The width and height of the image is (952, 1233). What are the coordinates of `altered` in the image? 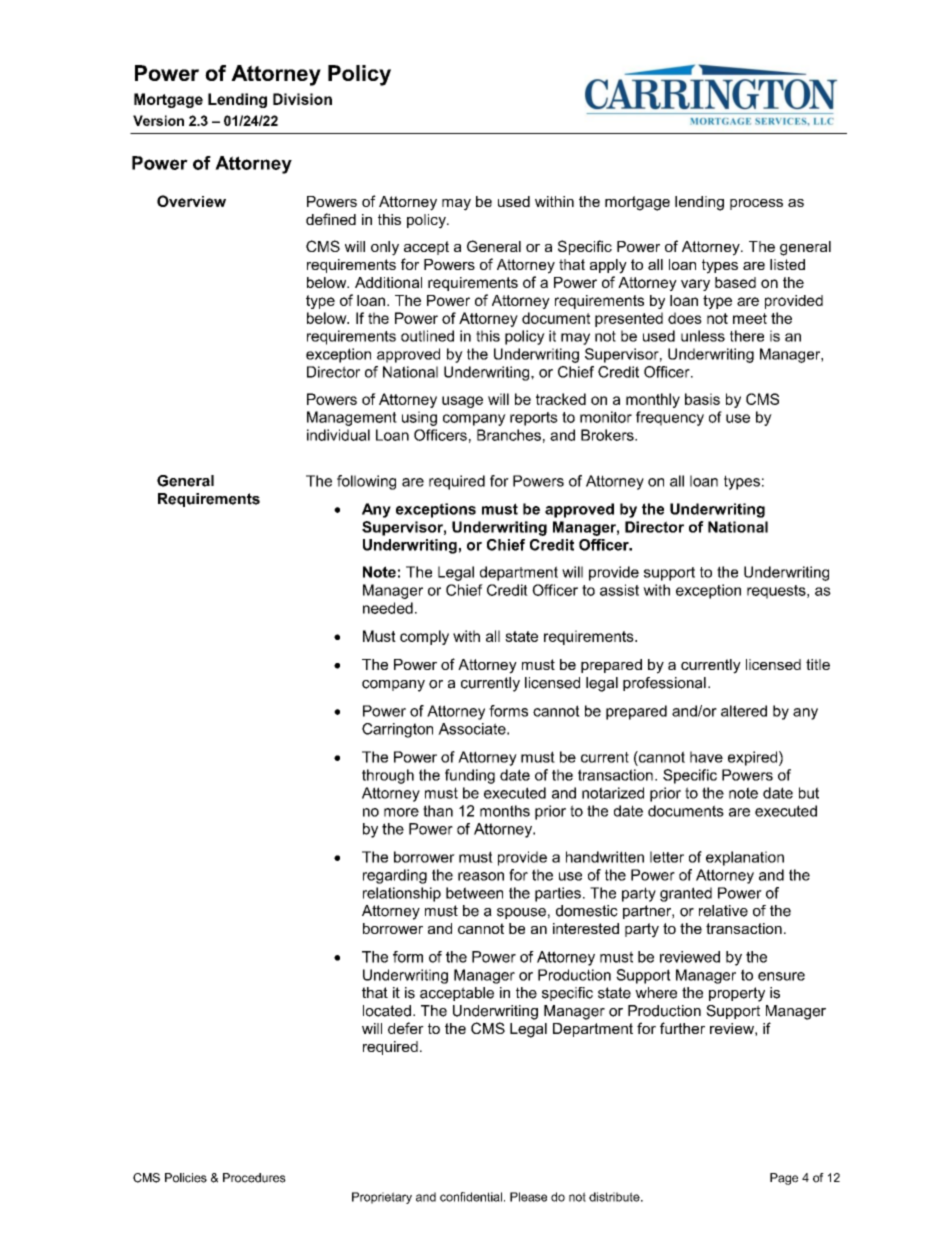 It's located at (744, 711).
